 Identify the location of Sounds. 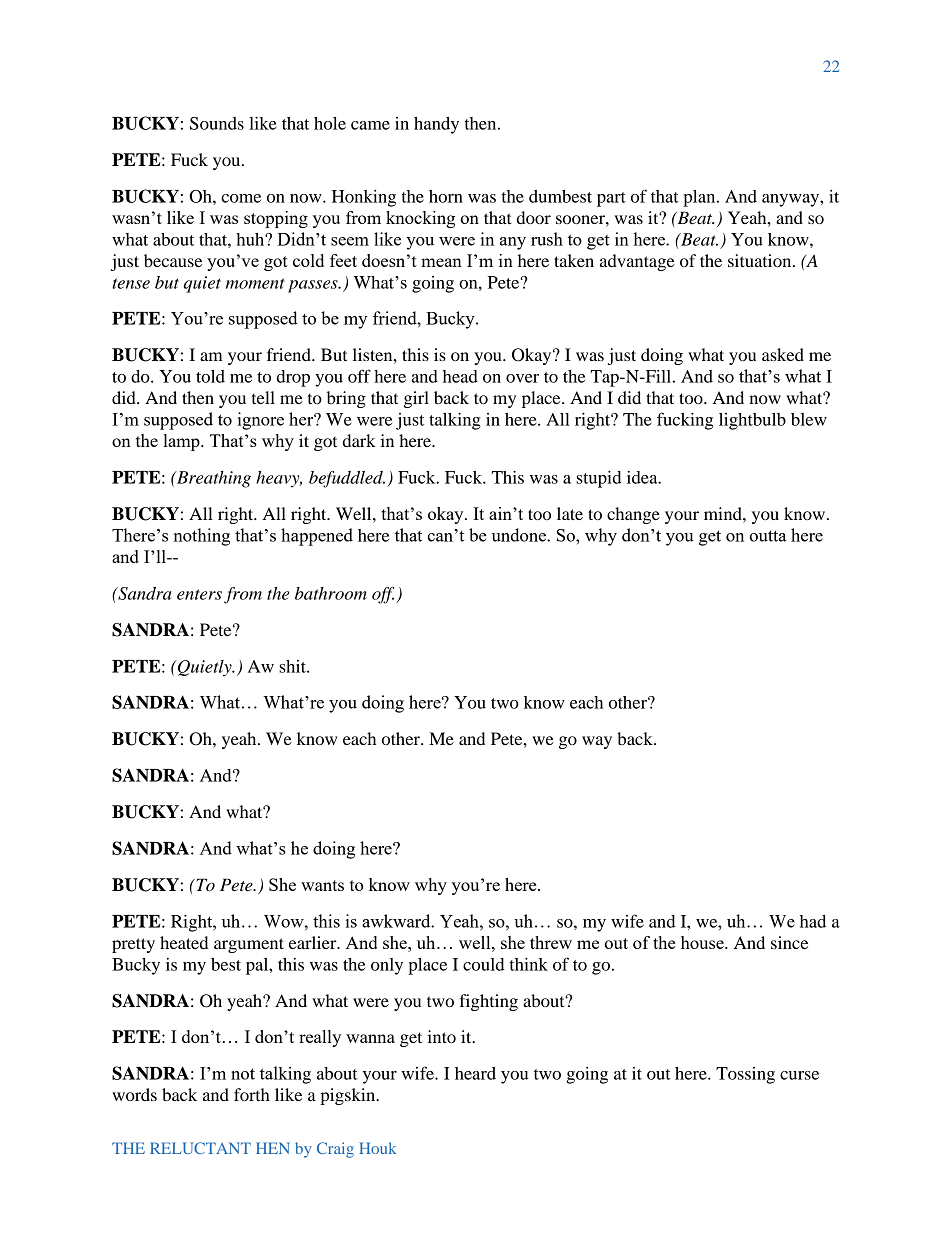
(217, 123).
